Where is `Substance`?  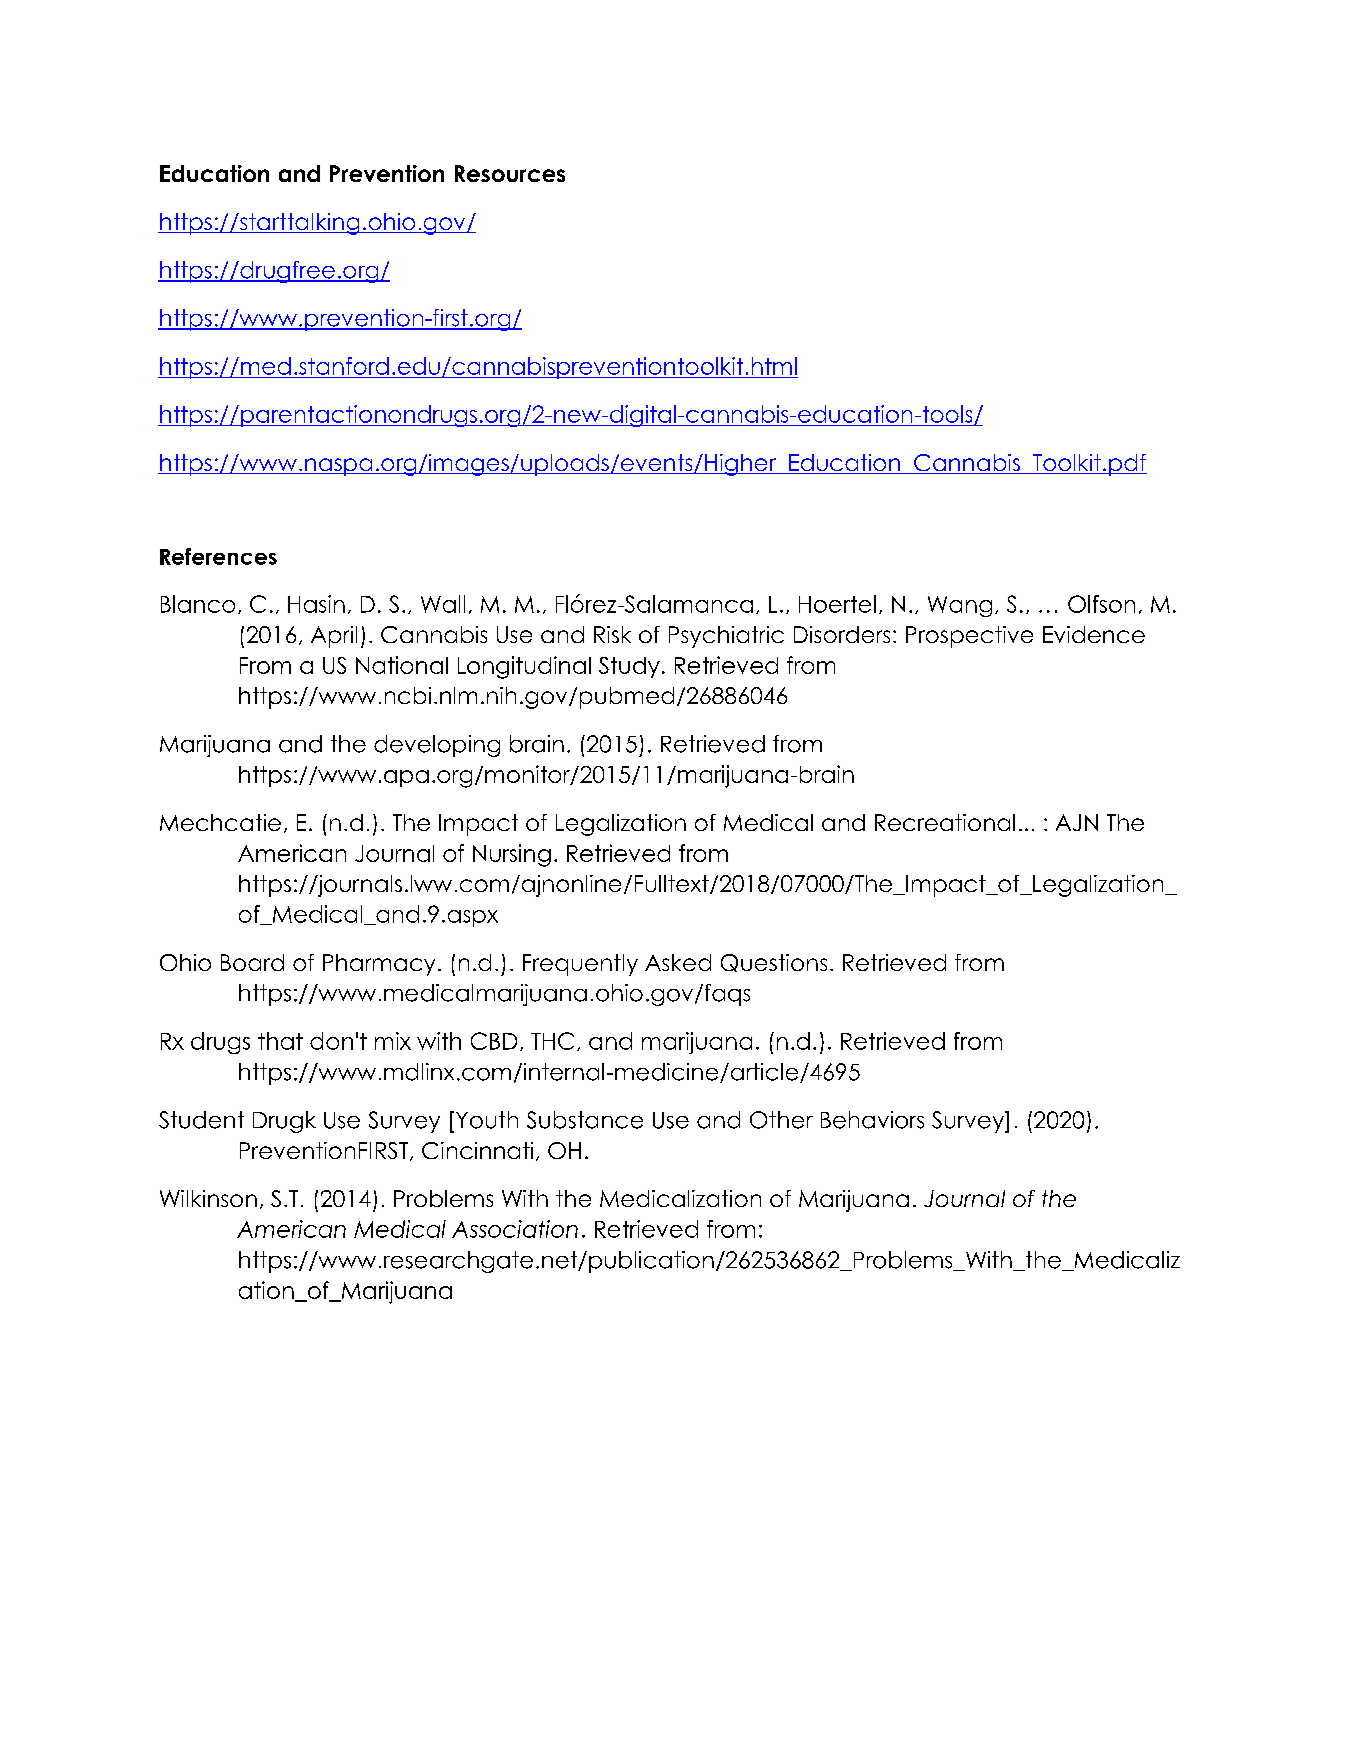
Substance is located at coordinates (585, 1120).
